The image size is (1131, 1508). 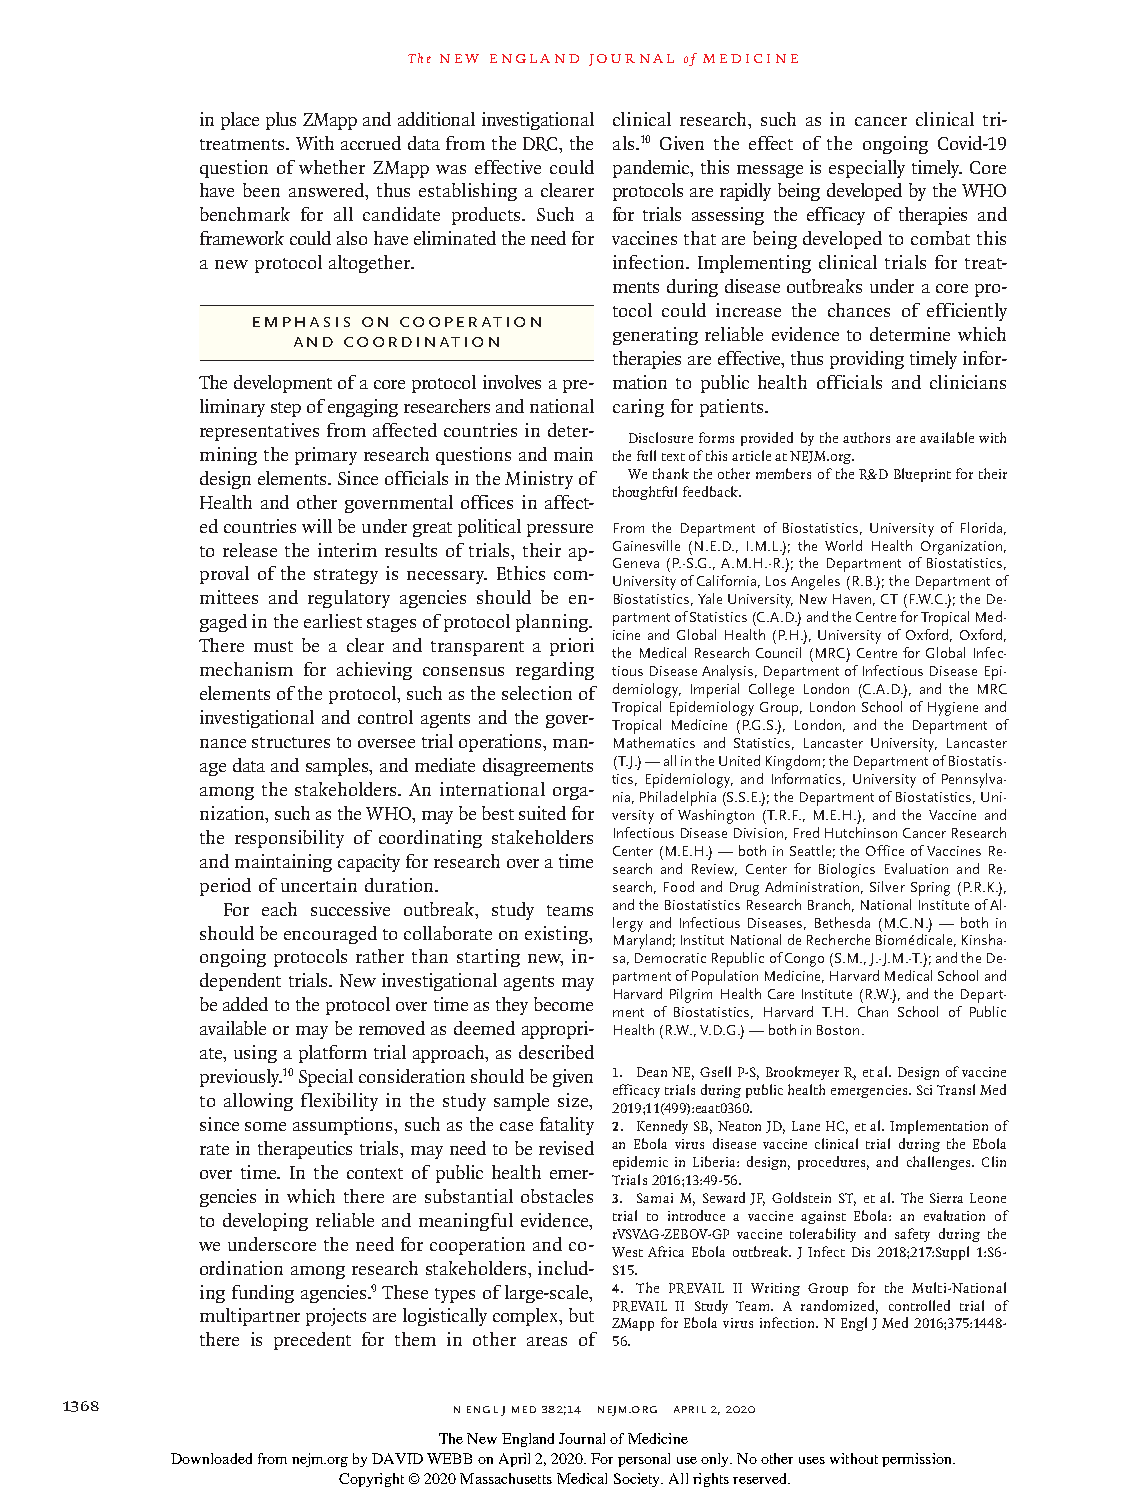 What do you see at coordinates (330, 935) in the image?
I see `encouraged` at bounding box center [330, 935].
